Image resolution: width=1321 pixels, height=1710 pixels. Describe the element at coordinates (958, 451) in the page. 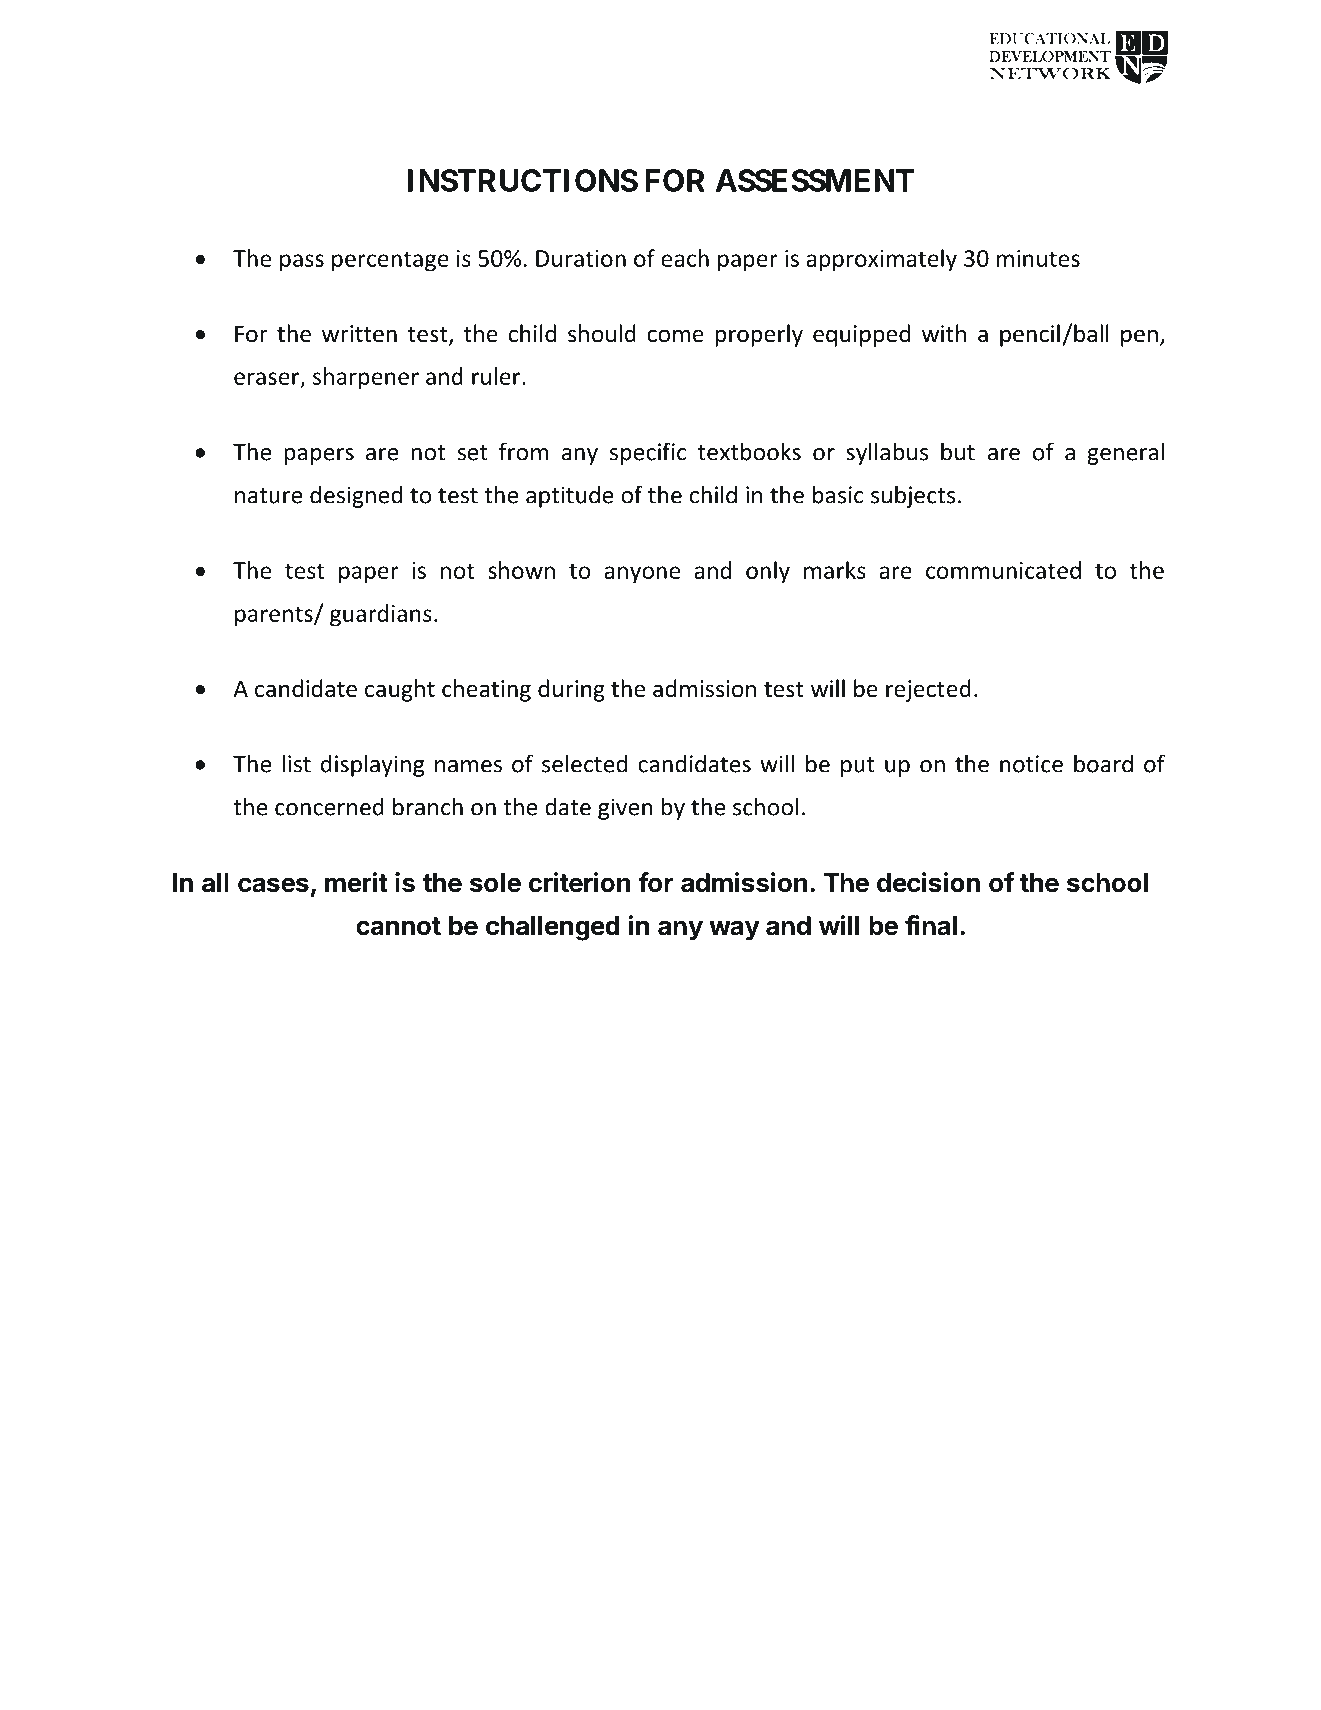

I see `but` at that location.
